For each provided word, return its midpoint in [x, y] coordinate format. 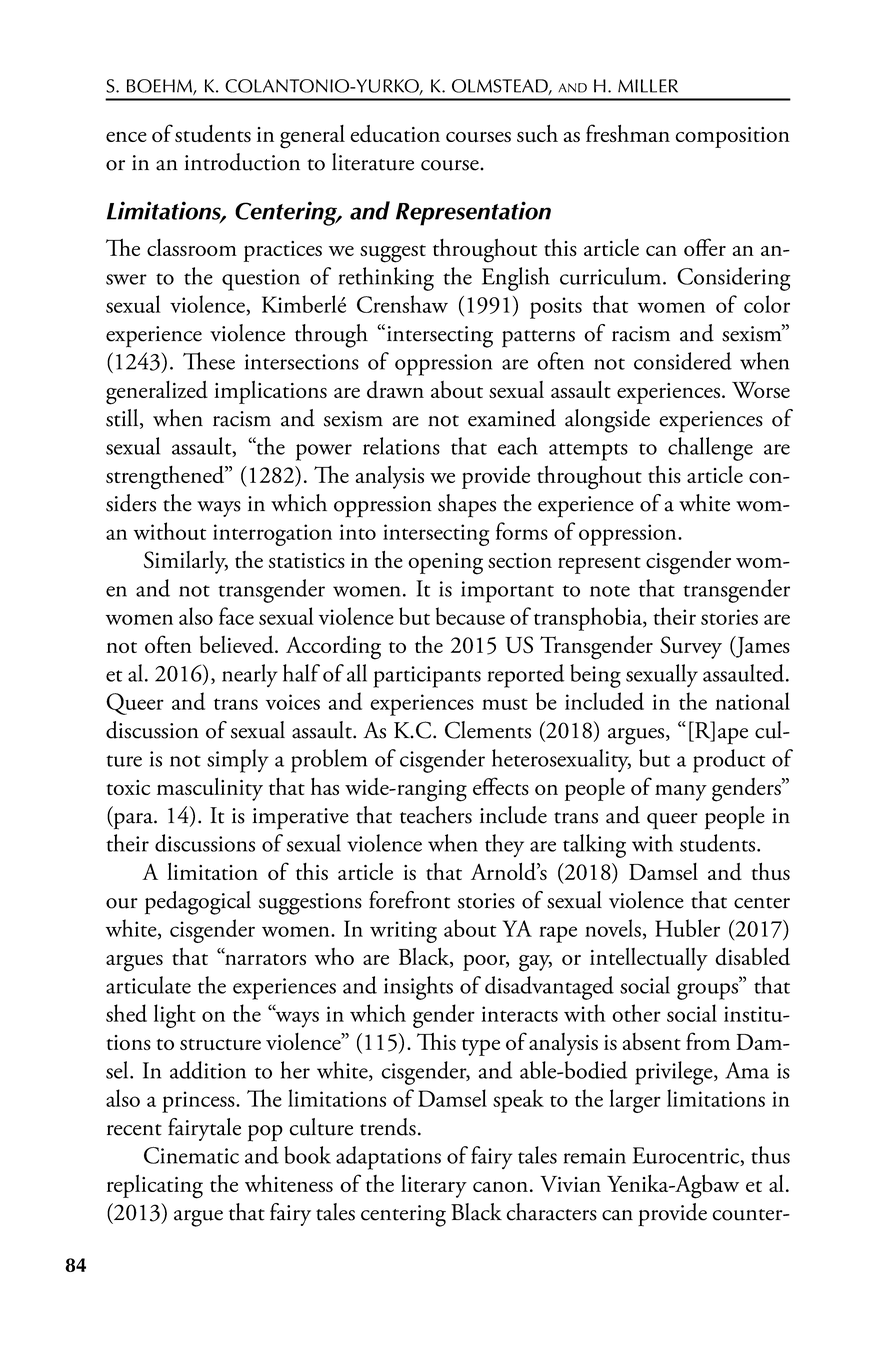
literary [434, 1186]
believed [238, 644]
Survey [691, 647]
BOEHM [160, 87]
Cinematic [191, 1155]
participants [427, 677]
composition [732, 137]
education [395, 134]
